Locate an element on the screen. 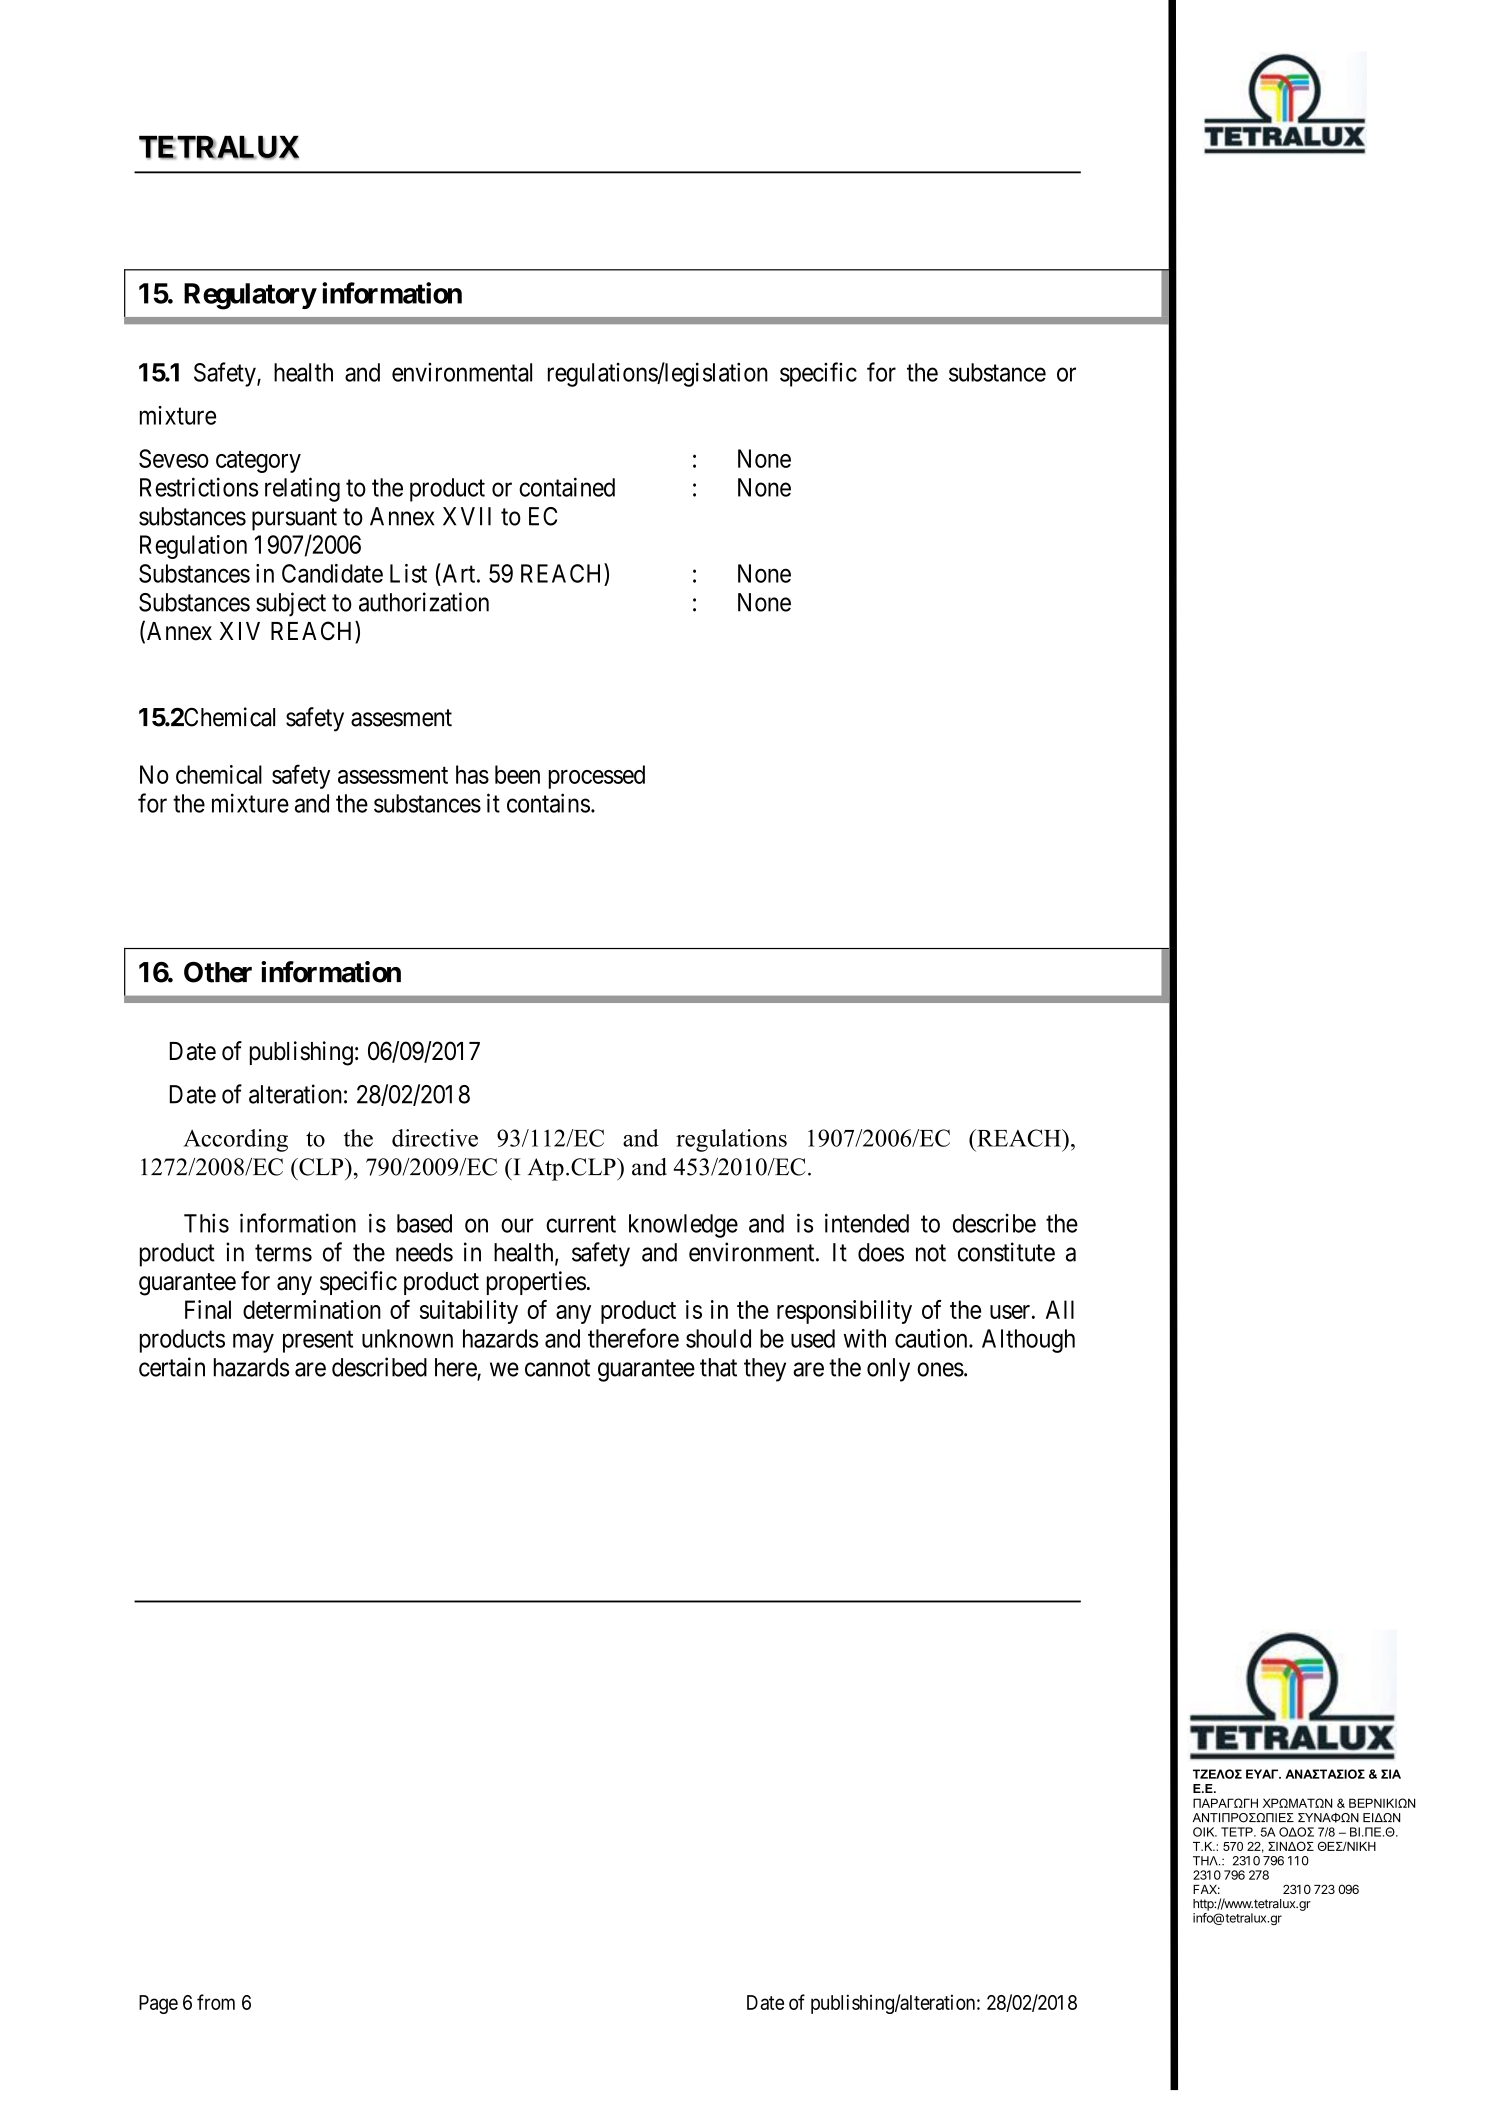 Image resolution: width=1487 pixels, height=2103 pixels. current is located at coordinates (581, 1224).
